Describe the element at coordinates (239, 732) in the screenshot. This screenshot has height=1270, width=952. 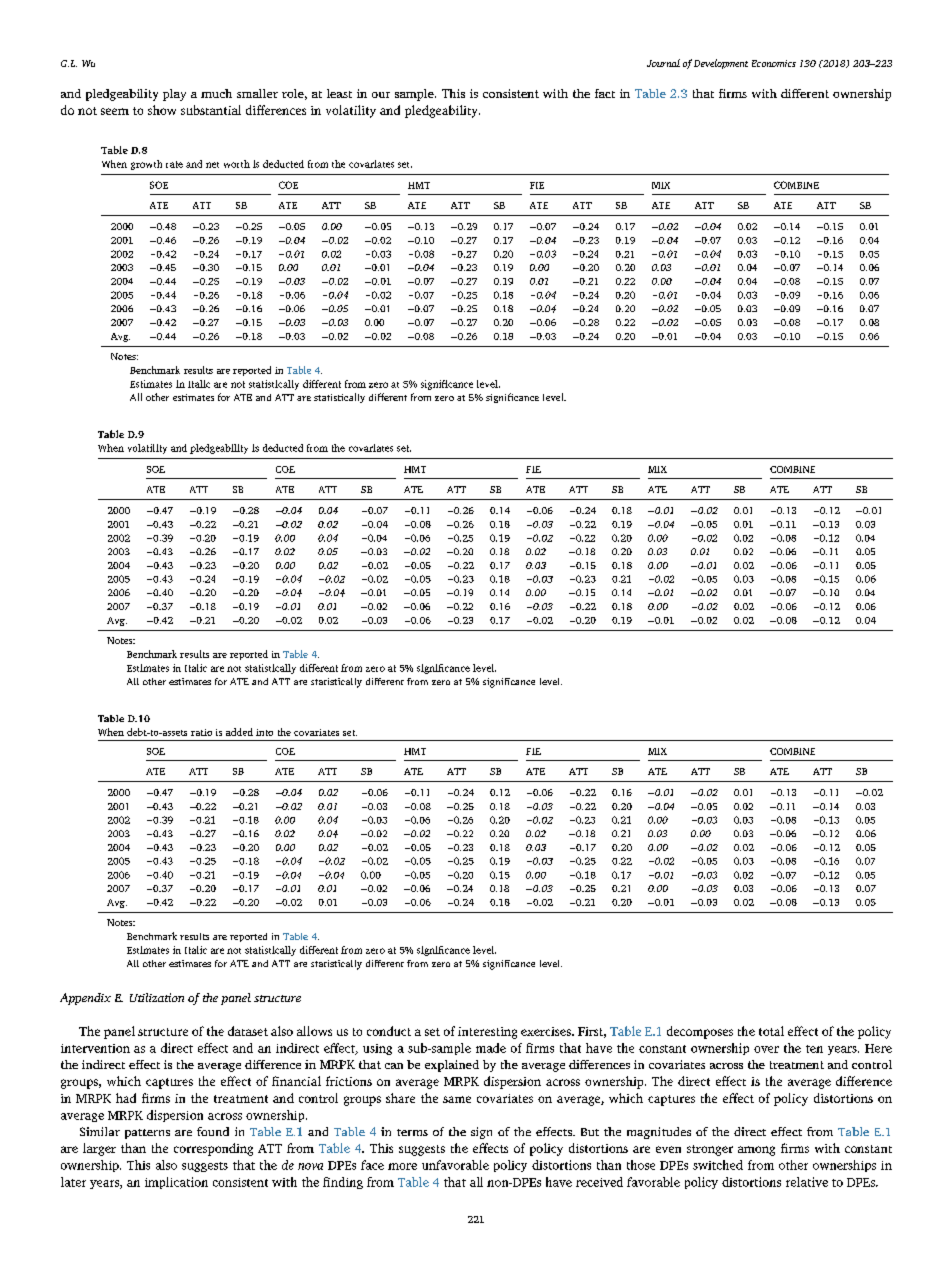
I see `added` at that location.
